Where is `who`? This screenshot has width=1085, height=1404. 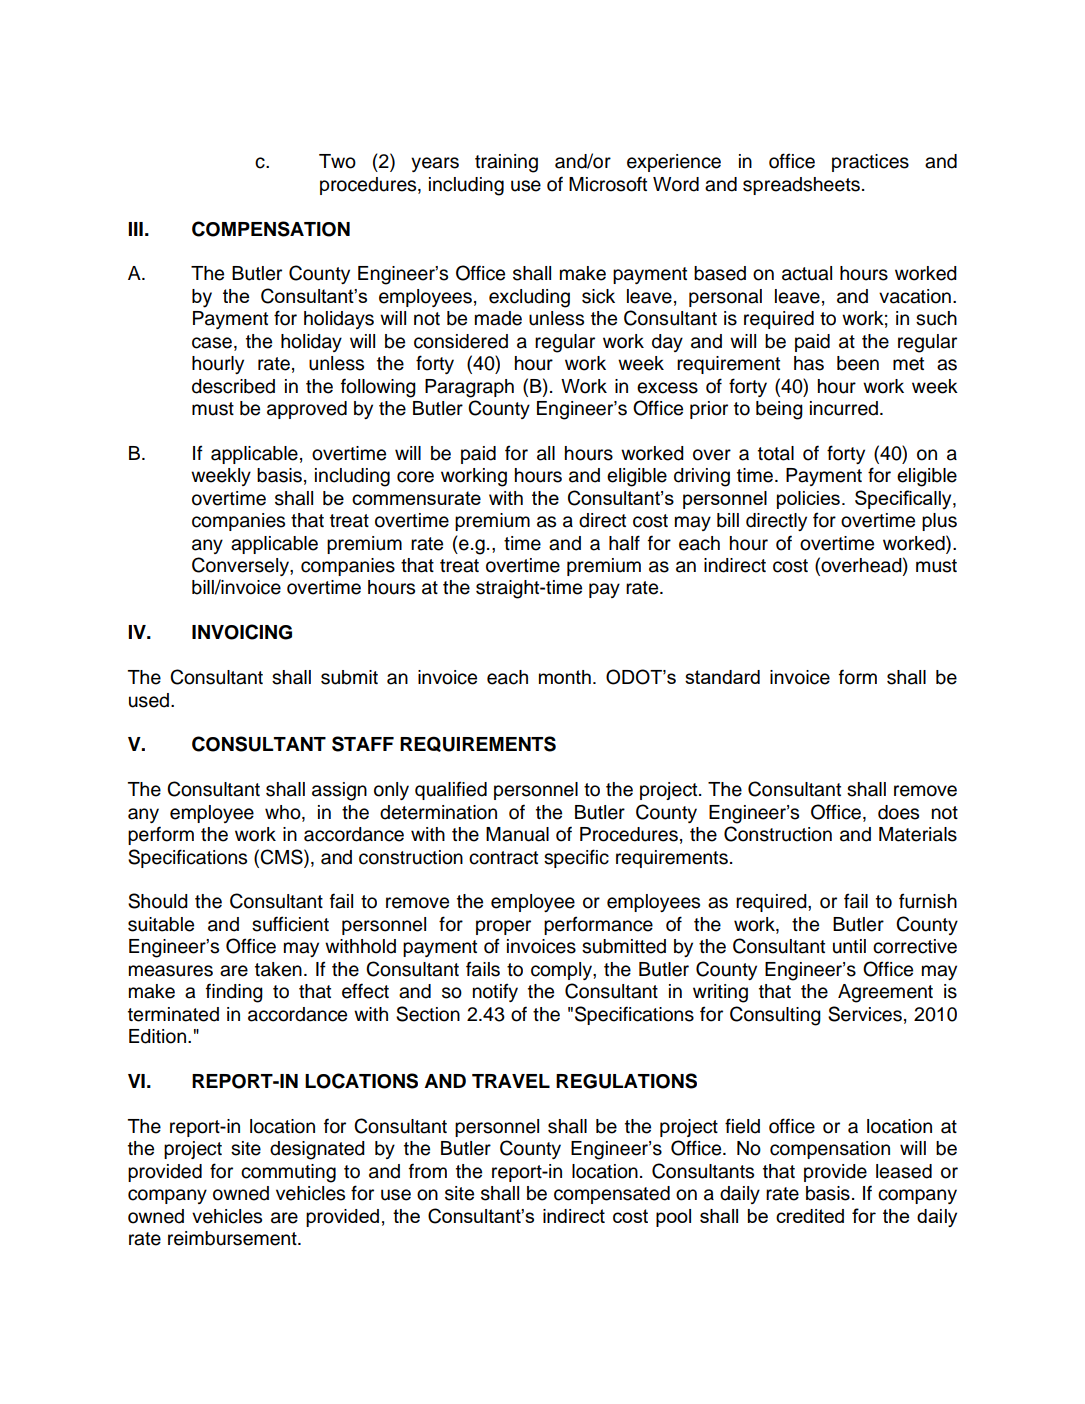
who is located at coordinates (284, 812).
